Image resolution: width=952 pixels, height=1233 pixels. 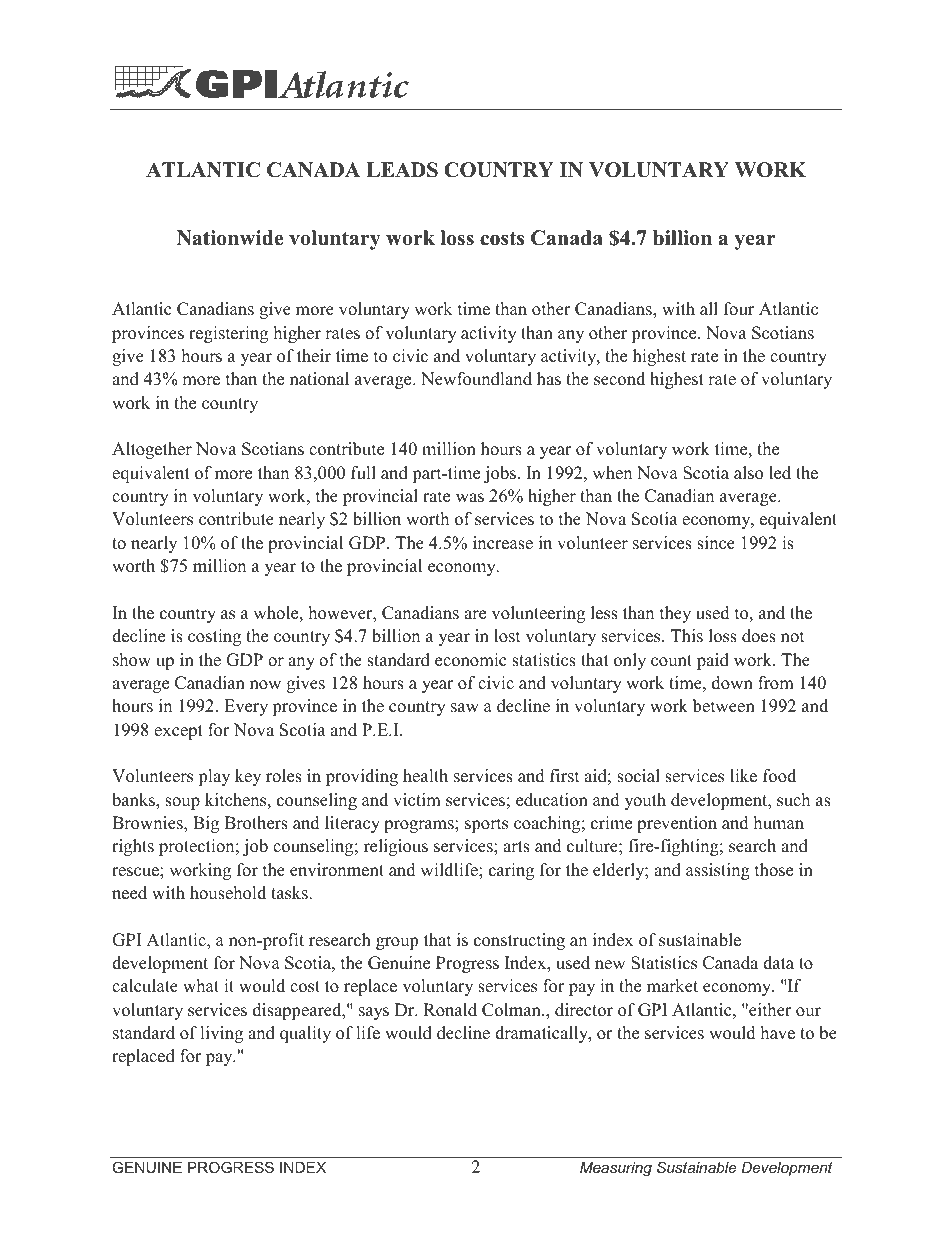 What do you see at coordinates (739, 309) in the screenshot?
I see `four` at bounding box center [739, 309].
